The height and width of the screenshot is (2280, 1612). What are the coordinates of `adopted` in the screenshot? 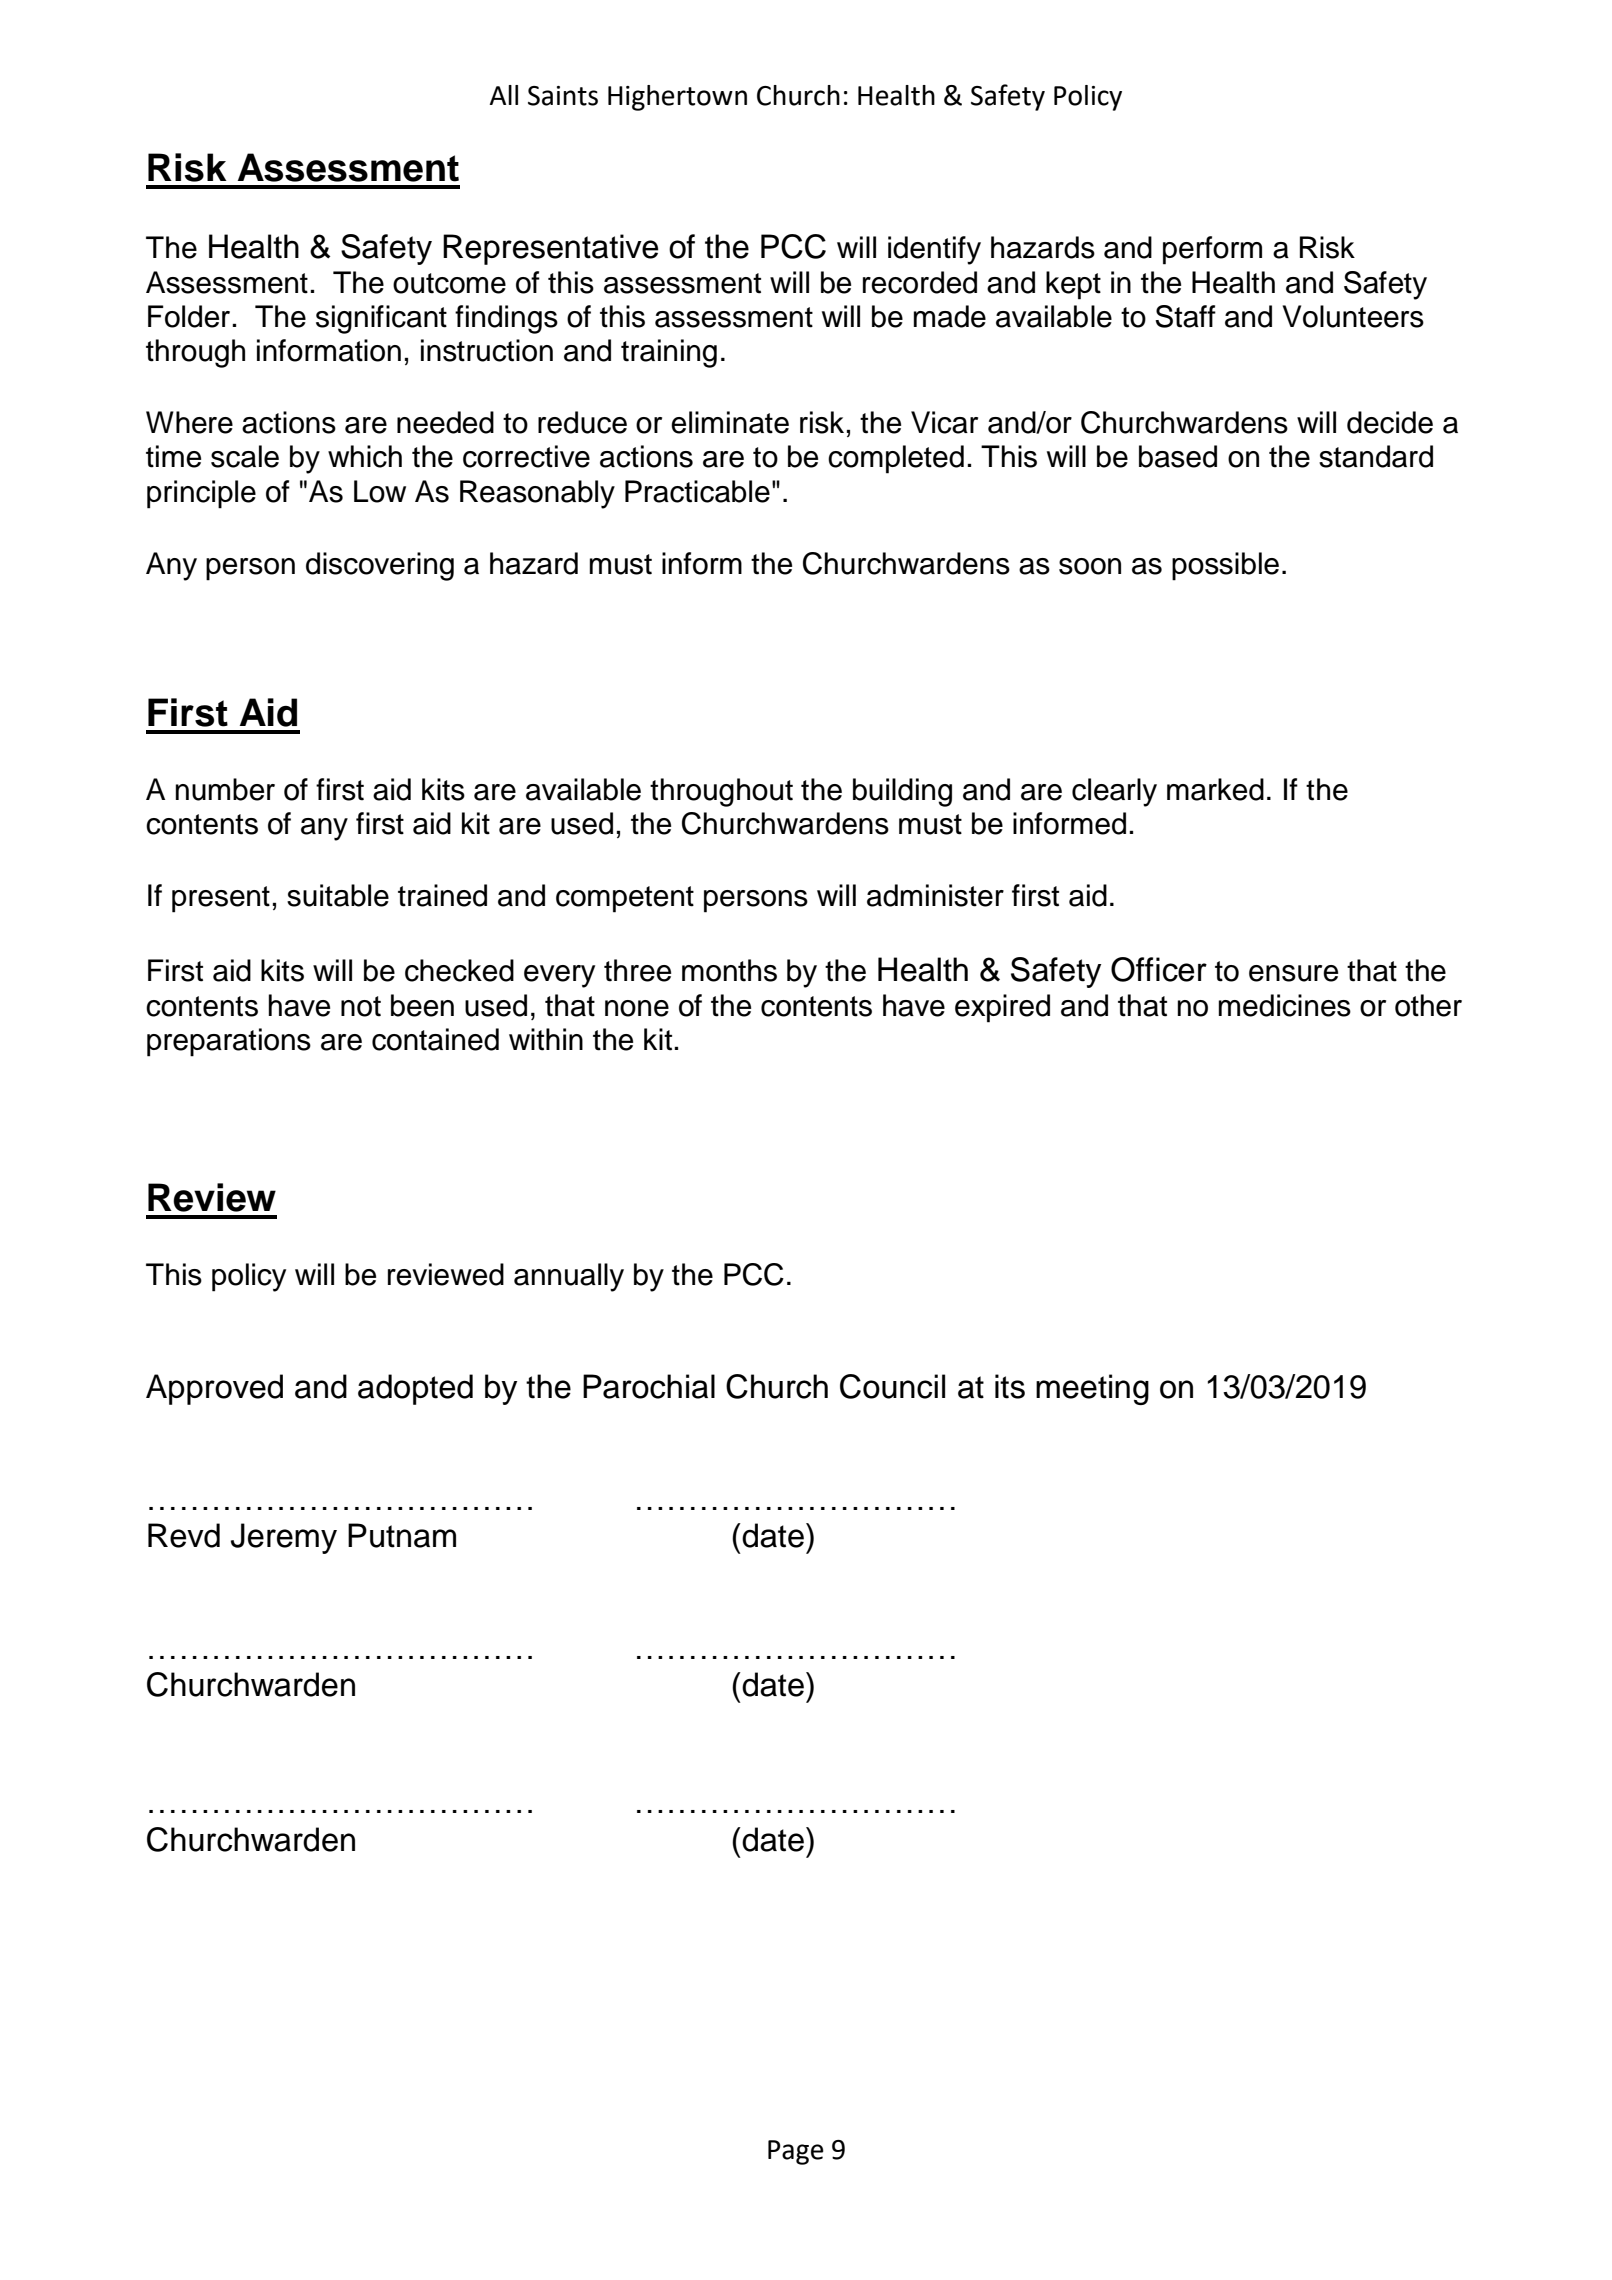 It's located at (415, 1389).
